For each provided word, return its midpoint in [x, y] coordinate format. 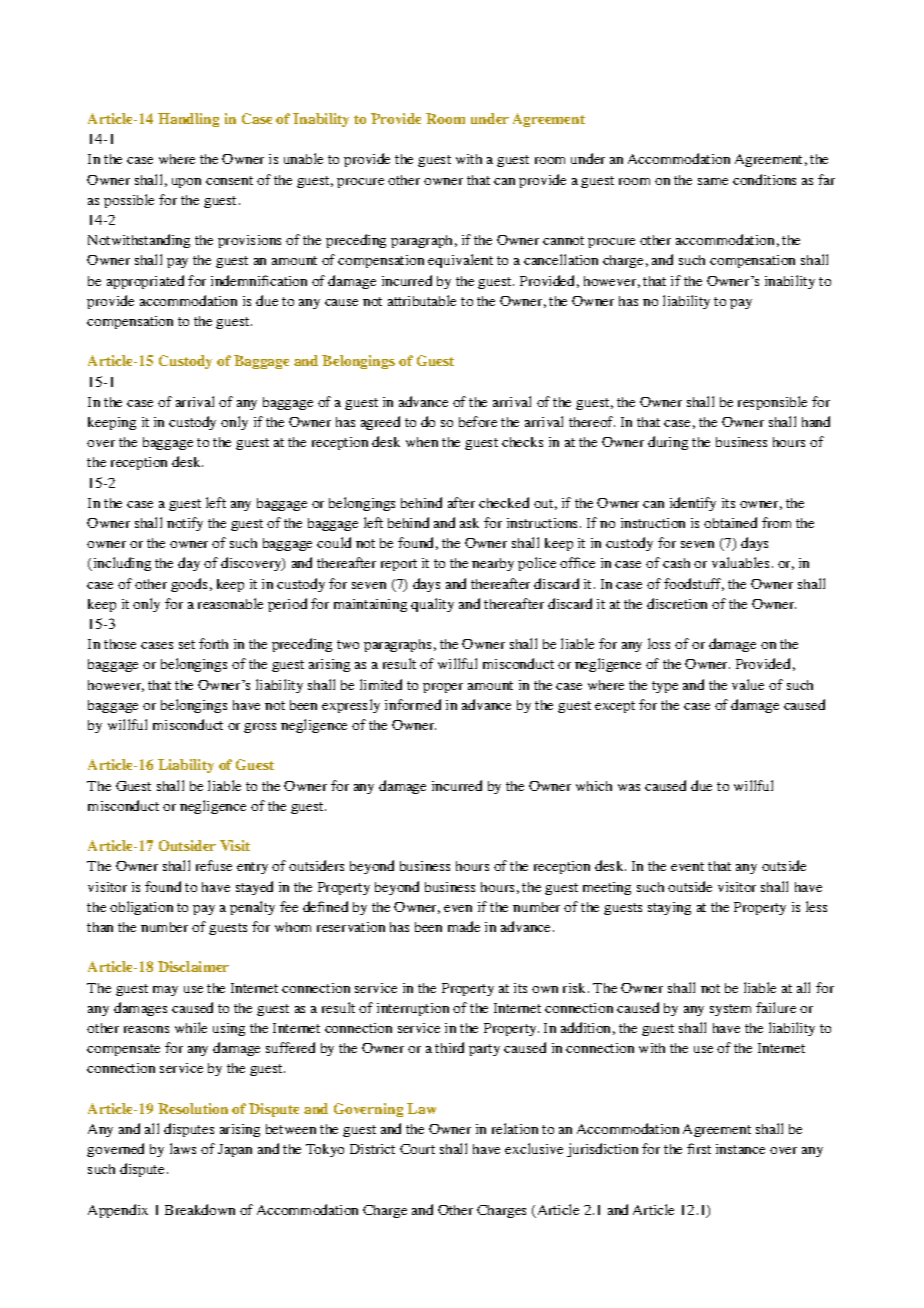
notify [185, 524]
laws [183, 1148]
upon [186, 183]
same [713, 181]
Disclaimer [193, 966]
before [478, 421]
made [464, 926]
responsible [772, 403]
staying [669, 908]
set [187, 644]
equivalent [460, 261]
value [748, 684]
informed [413, 704]
